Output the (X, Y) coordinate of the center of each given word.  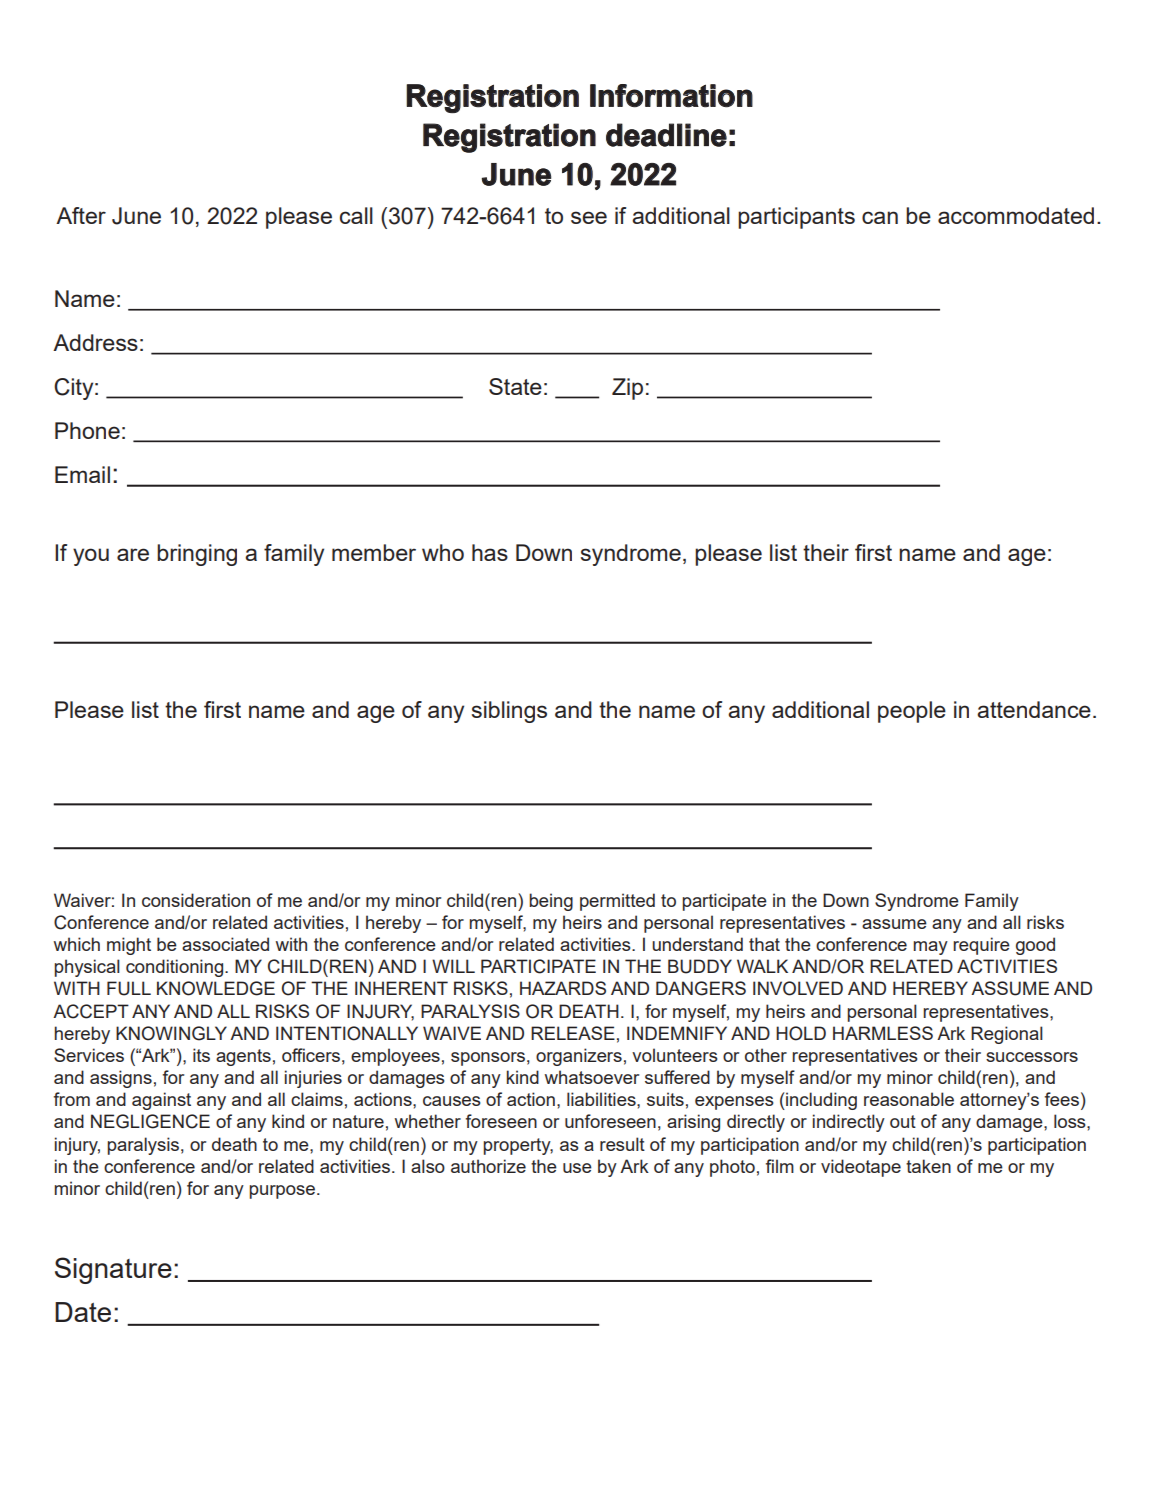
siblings (509, 712)
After (81, 215)
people (912, 712)
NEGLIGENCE (150, 1121)
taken (928, 1166)
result (622, 1144)
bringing (197, 555)
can (880, 217)
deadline (666, 135)
